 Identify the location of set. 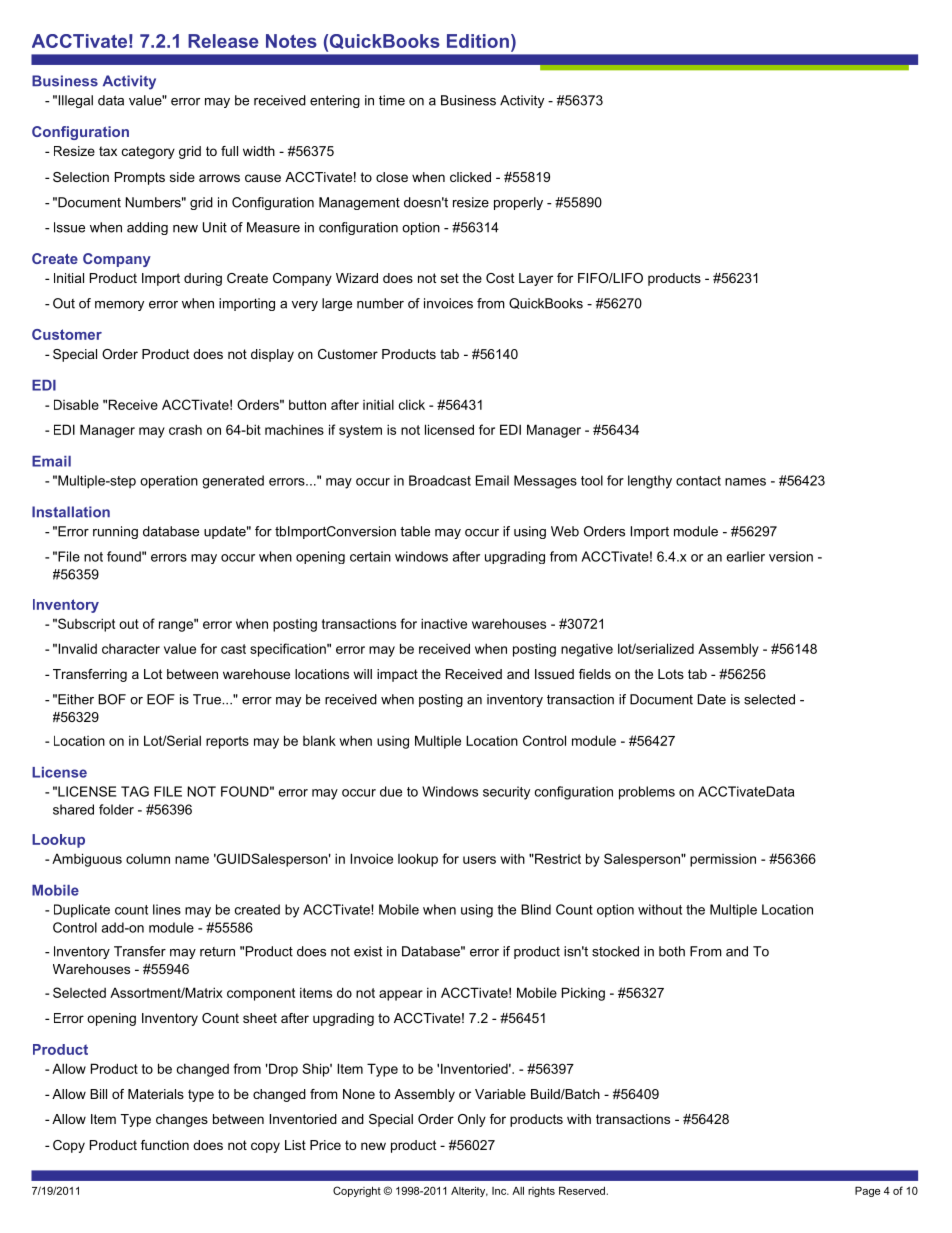
(450, 278).
